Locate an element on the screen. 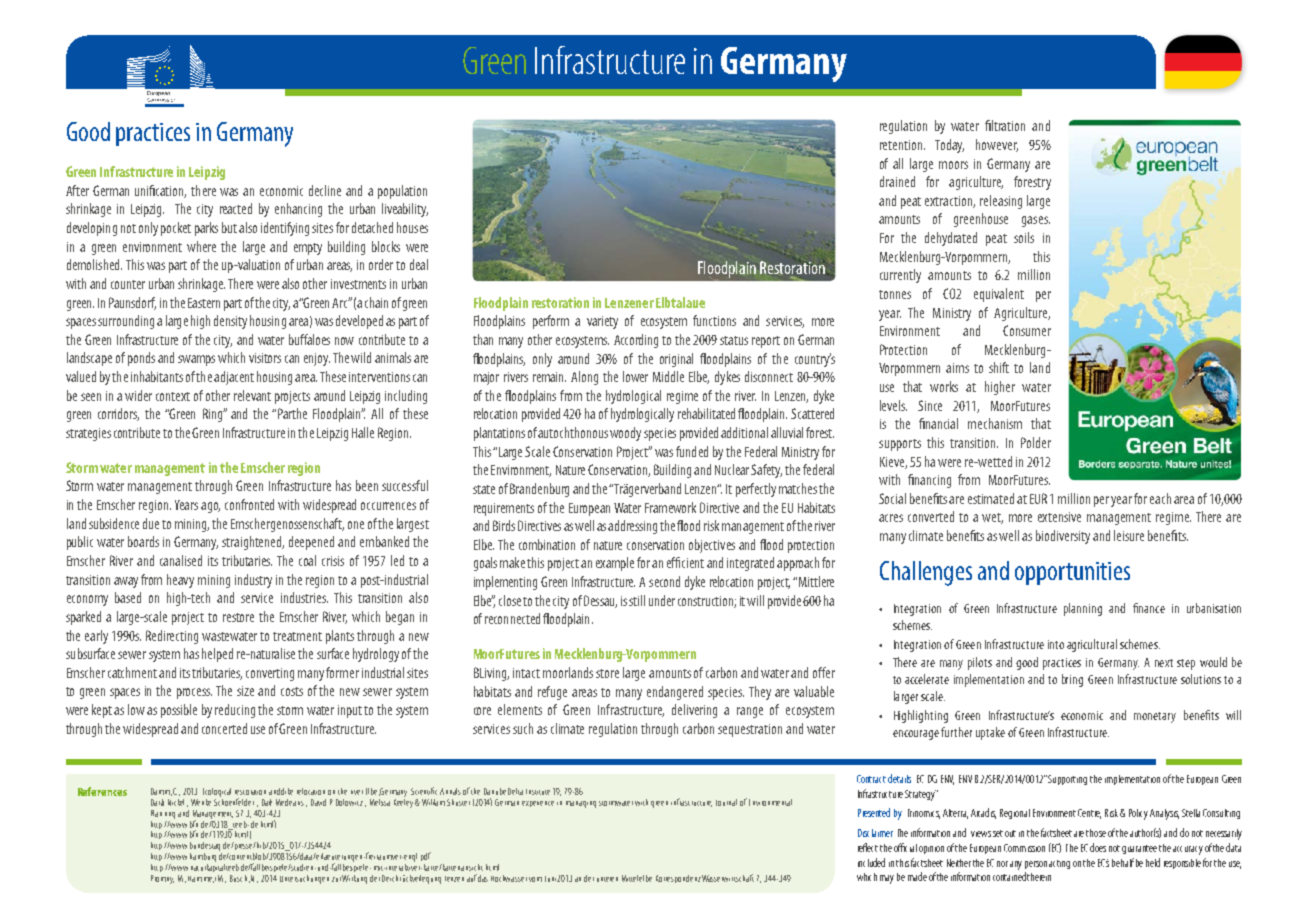  however is located at coordinates (997, 145).
